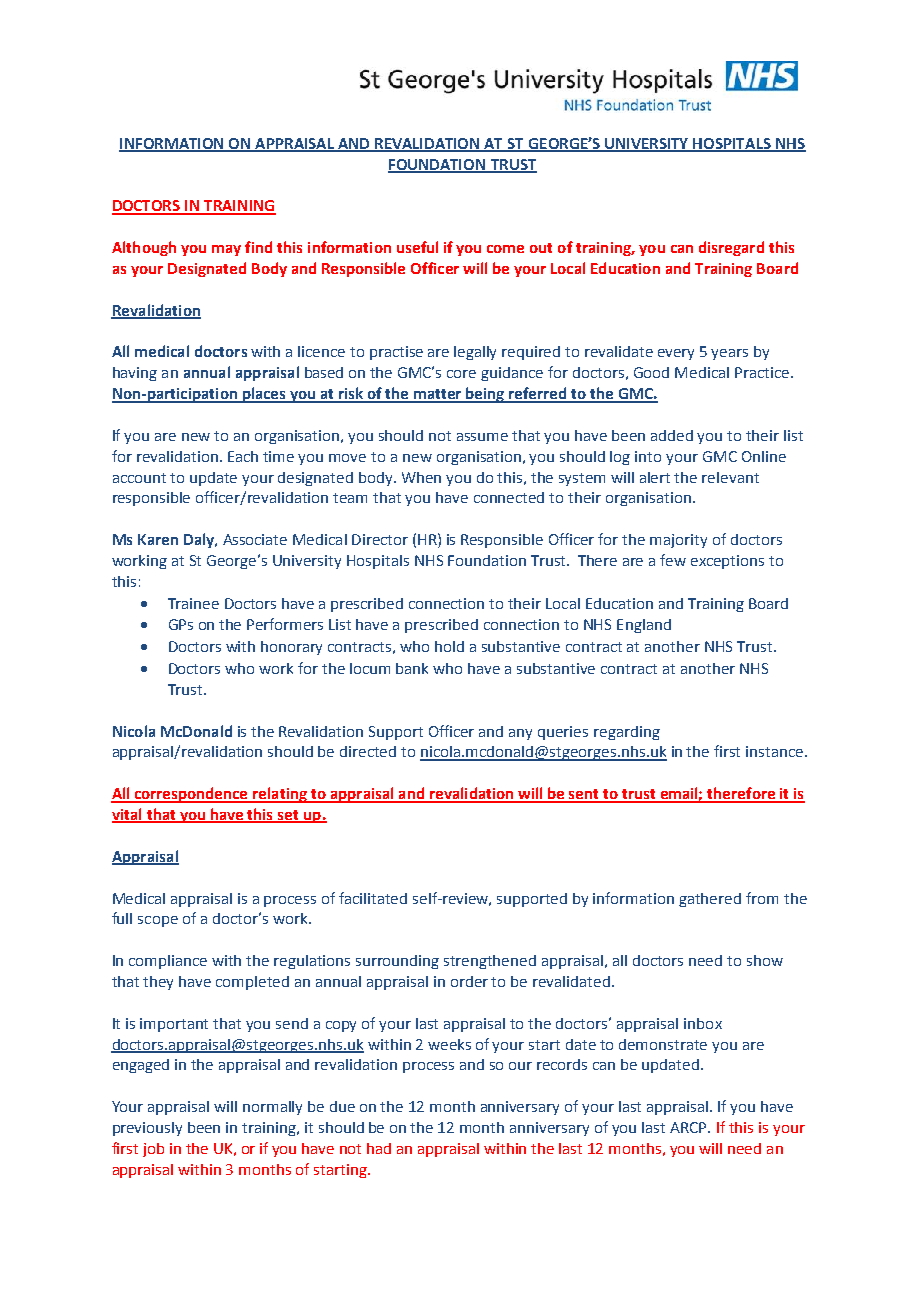 This image has width=924, height=1308. I want to click on bank, so click(412, 668).
